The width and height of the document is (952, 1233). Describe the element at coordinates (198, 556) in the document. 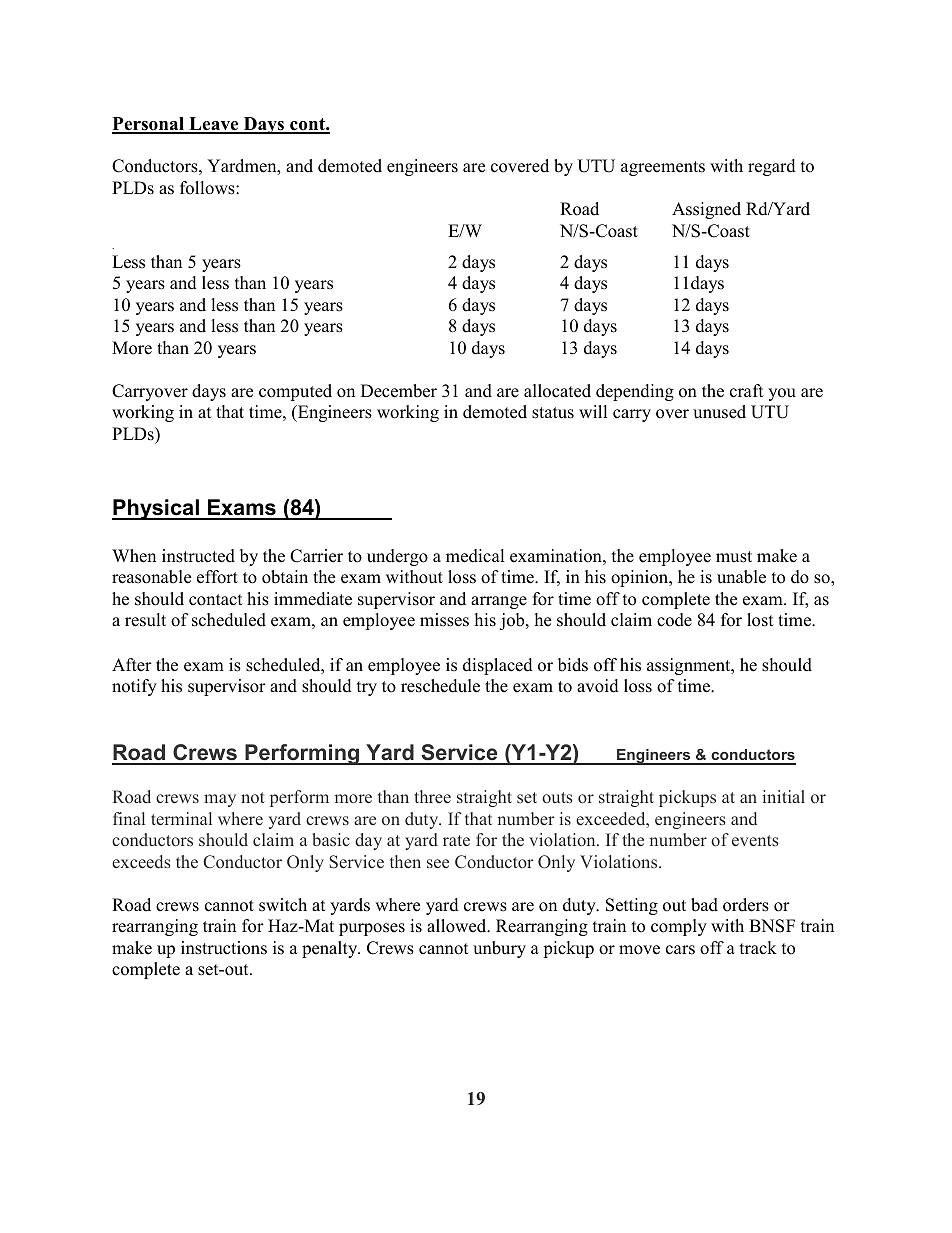

I see `instructed` at that location.
